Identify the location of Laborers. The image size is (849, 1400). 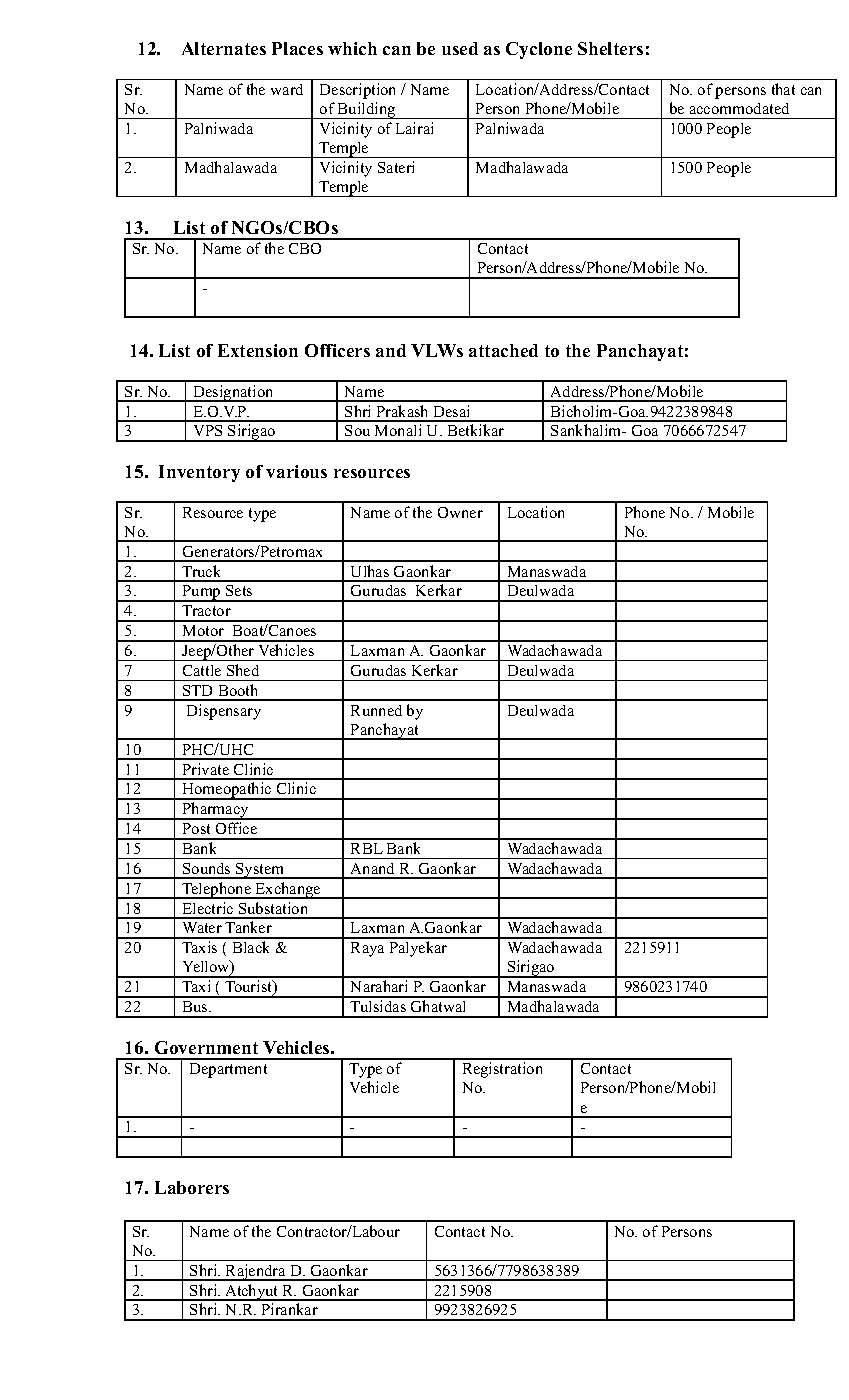
(192, 1187).
